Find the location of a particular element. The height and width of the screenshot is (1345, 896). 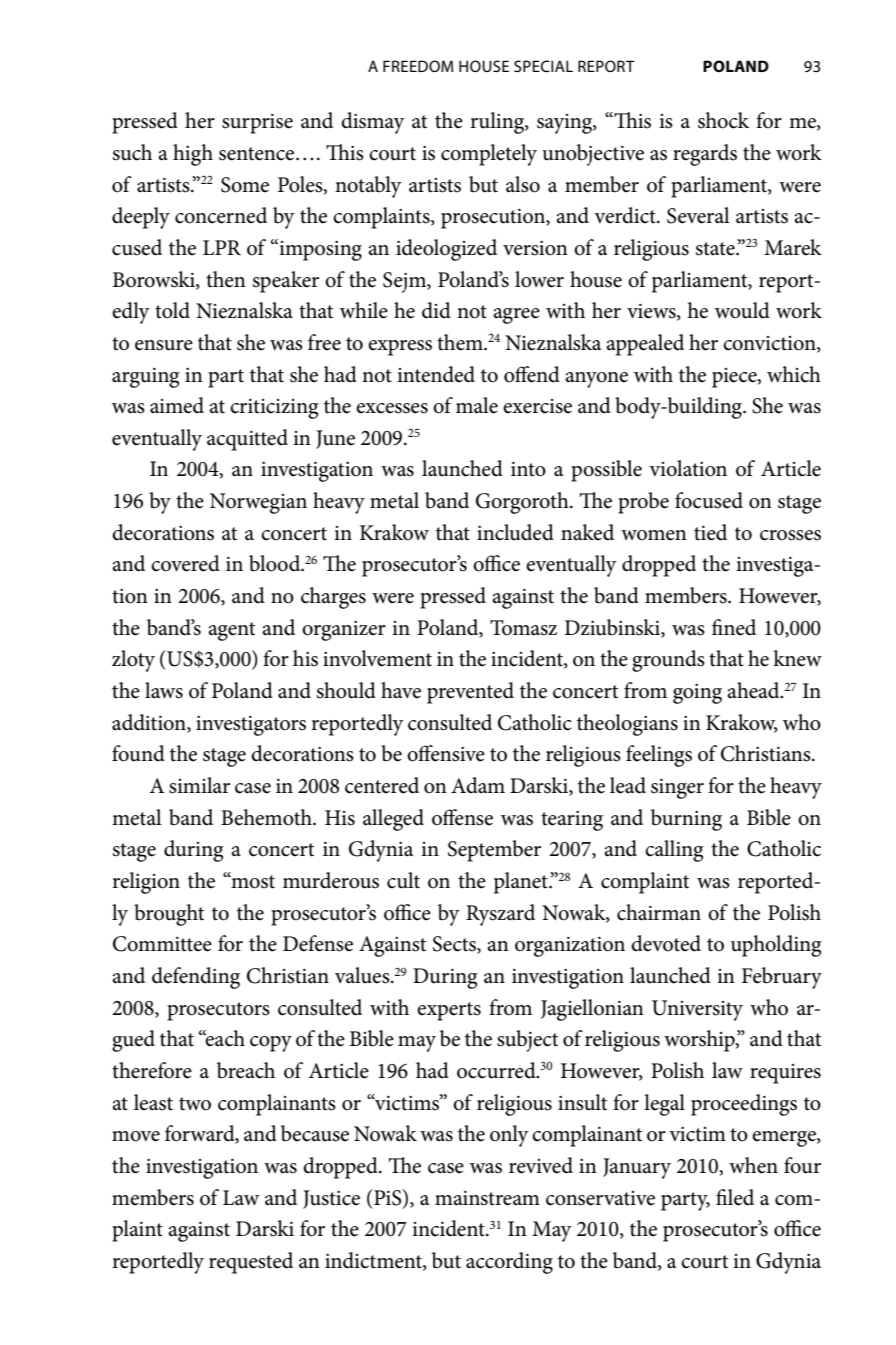

mainstream is located at coordinates (487, 1198).
